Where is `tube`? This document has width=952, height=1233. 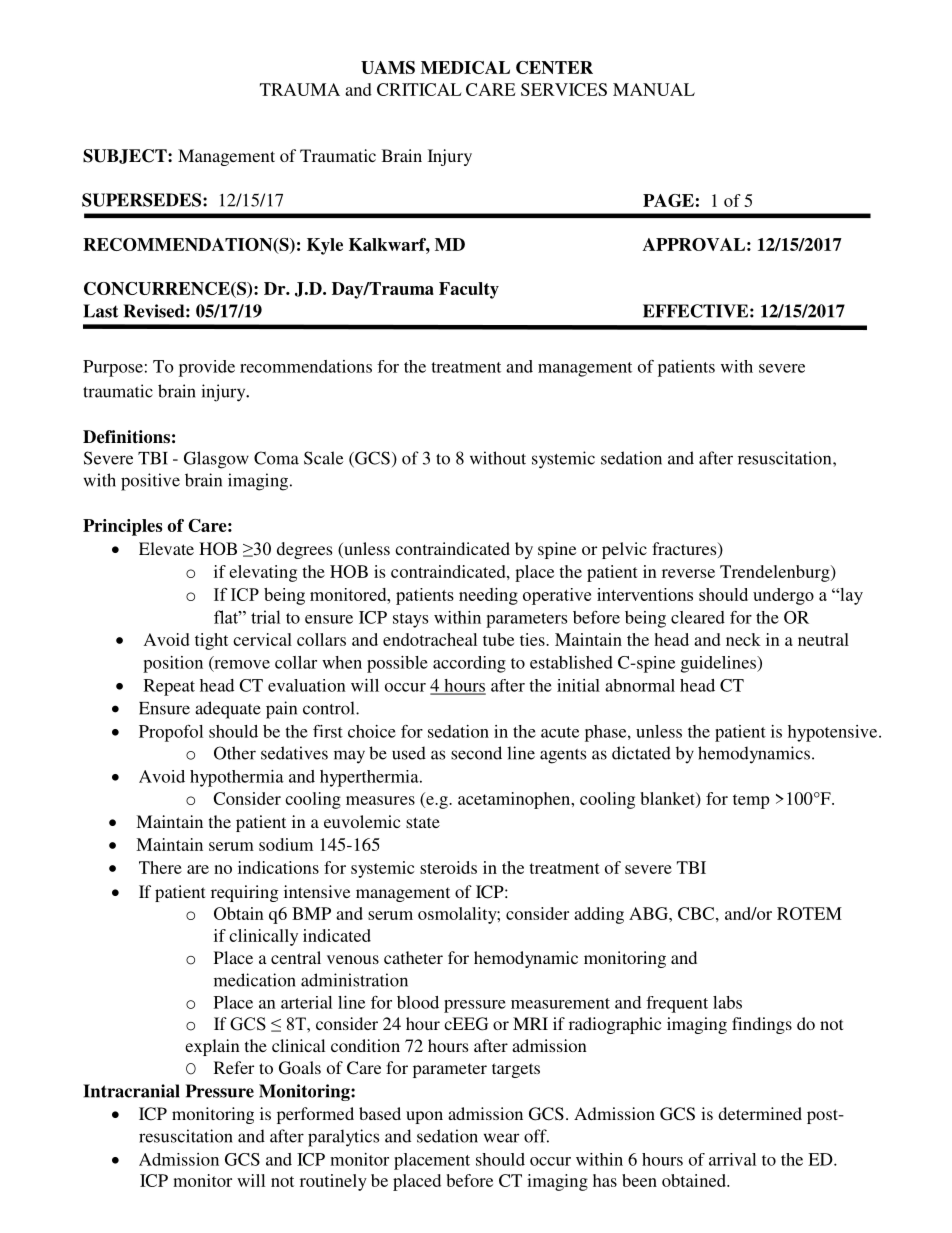 tube is located at coordinates (498, 639).
